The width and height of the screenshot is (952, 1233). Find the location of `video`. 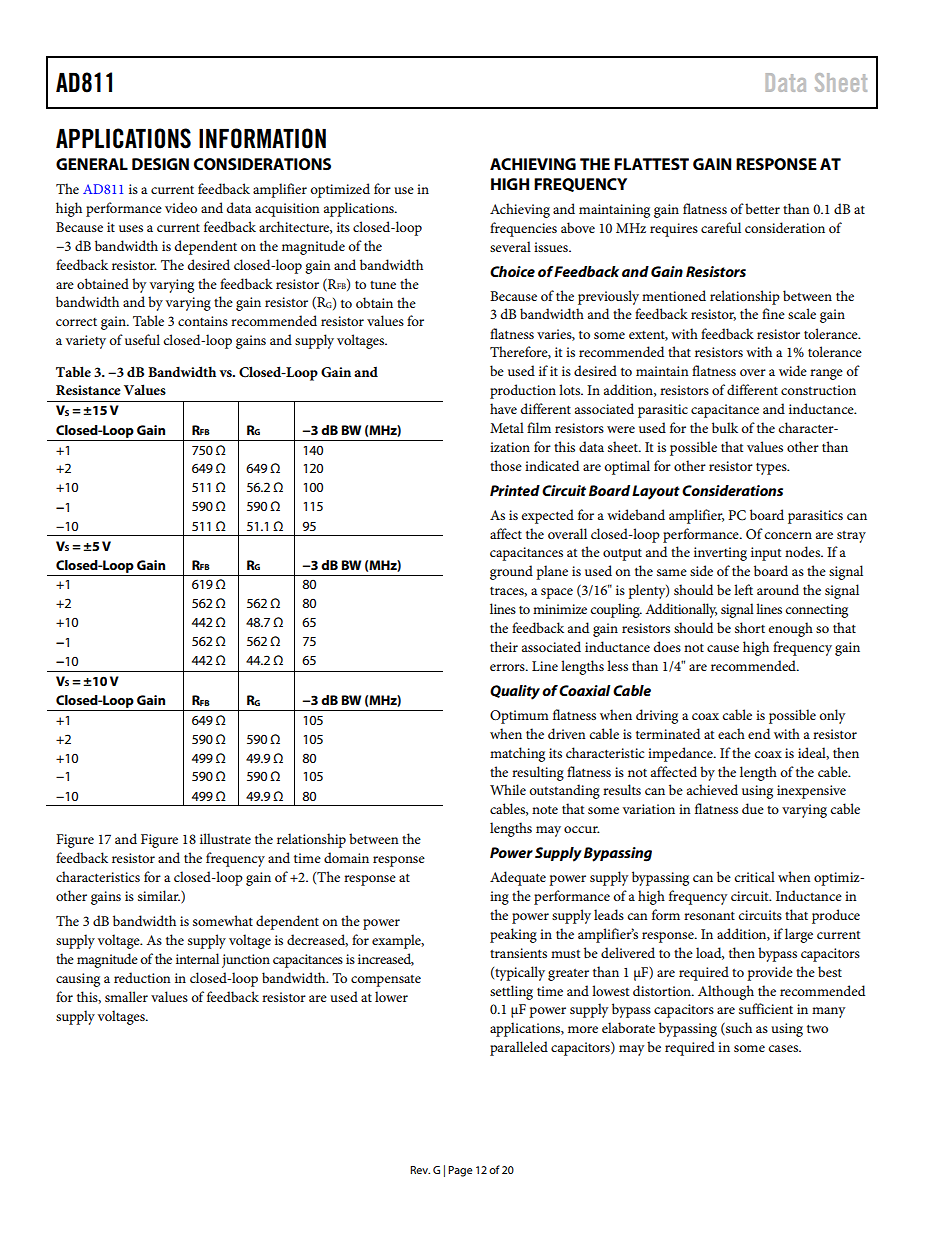

video is located at coordinates (181, 207).
